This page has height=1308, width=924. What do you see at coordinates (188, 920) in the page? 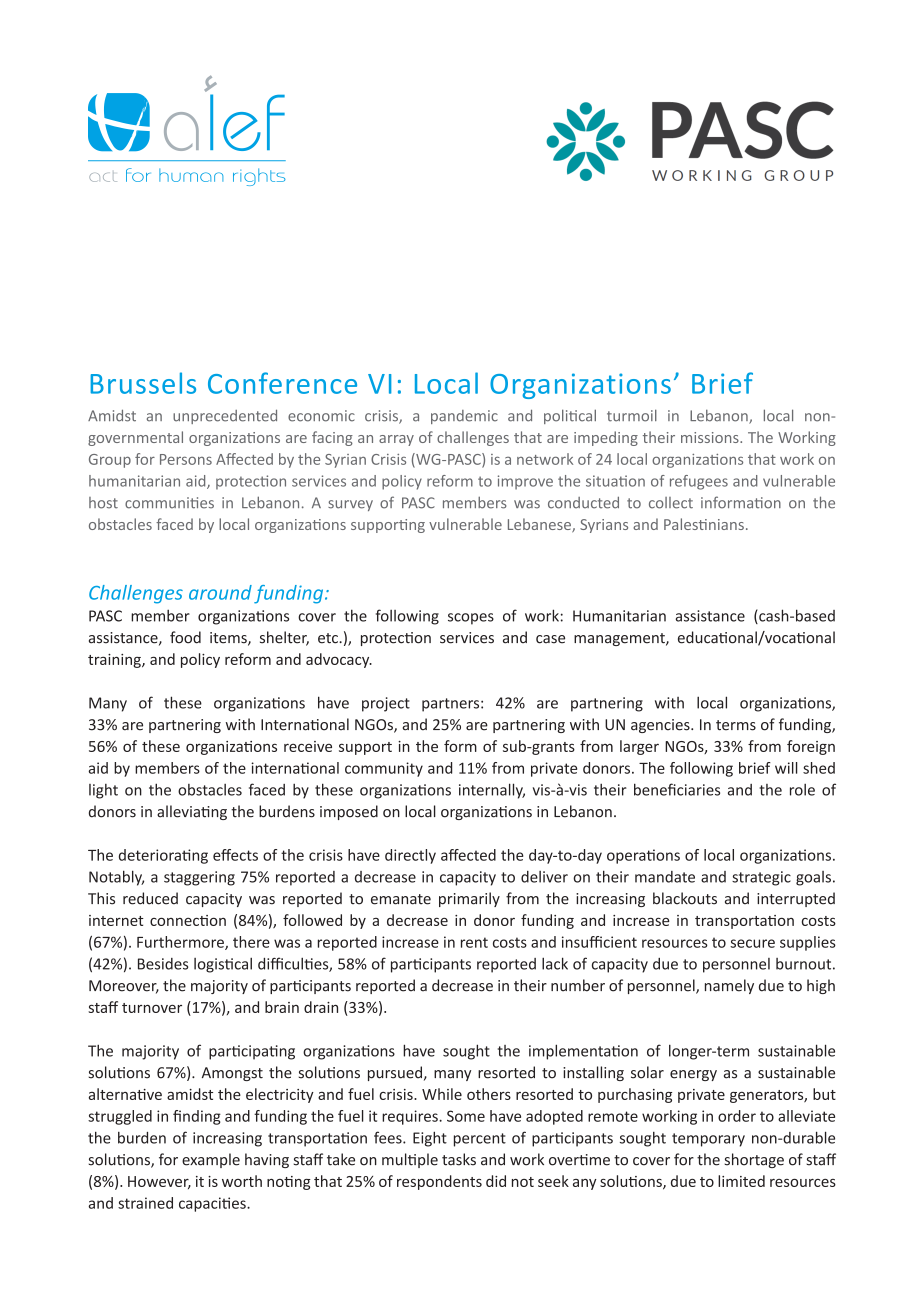
I see `connection` at bounding box center [188, 920].
